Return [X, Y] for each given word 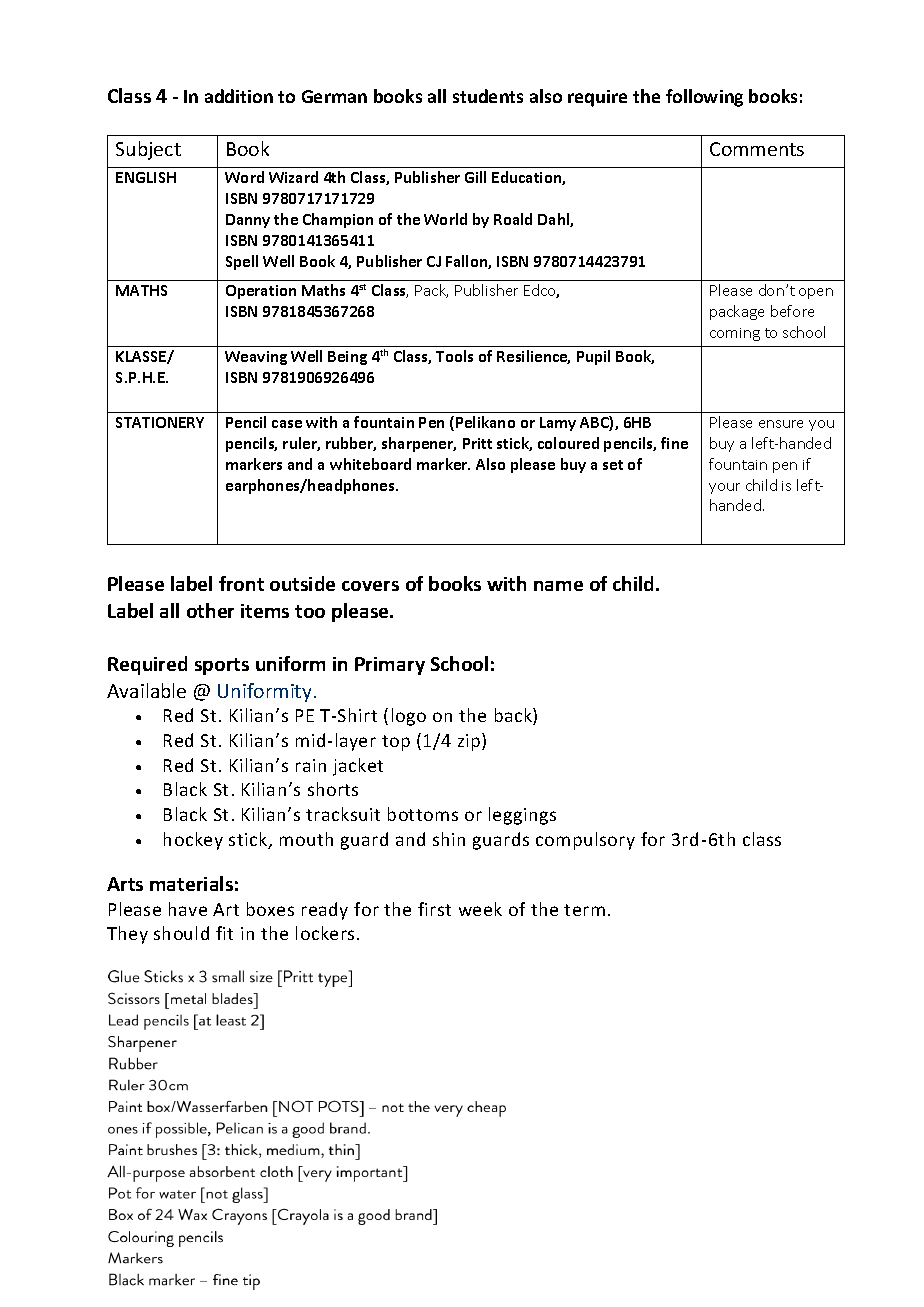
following [704, 98]
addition [239, 96]
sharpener [419, 444]
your [724, 488]
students [488, 96]
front [241, 583]
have [188, 909]
